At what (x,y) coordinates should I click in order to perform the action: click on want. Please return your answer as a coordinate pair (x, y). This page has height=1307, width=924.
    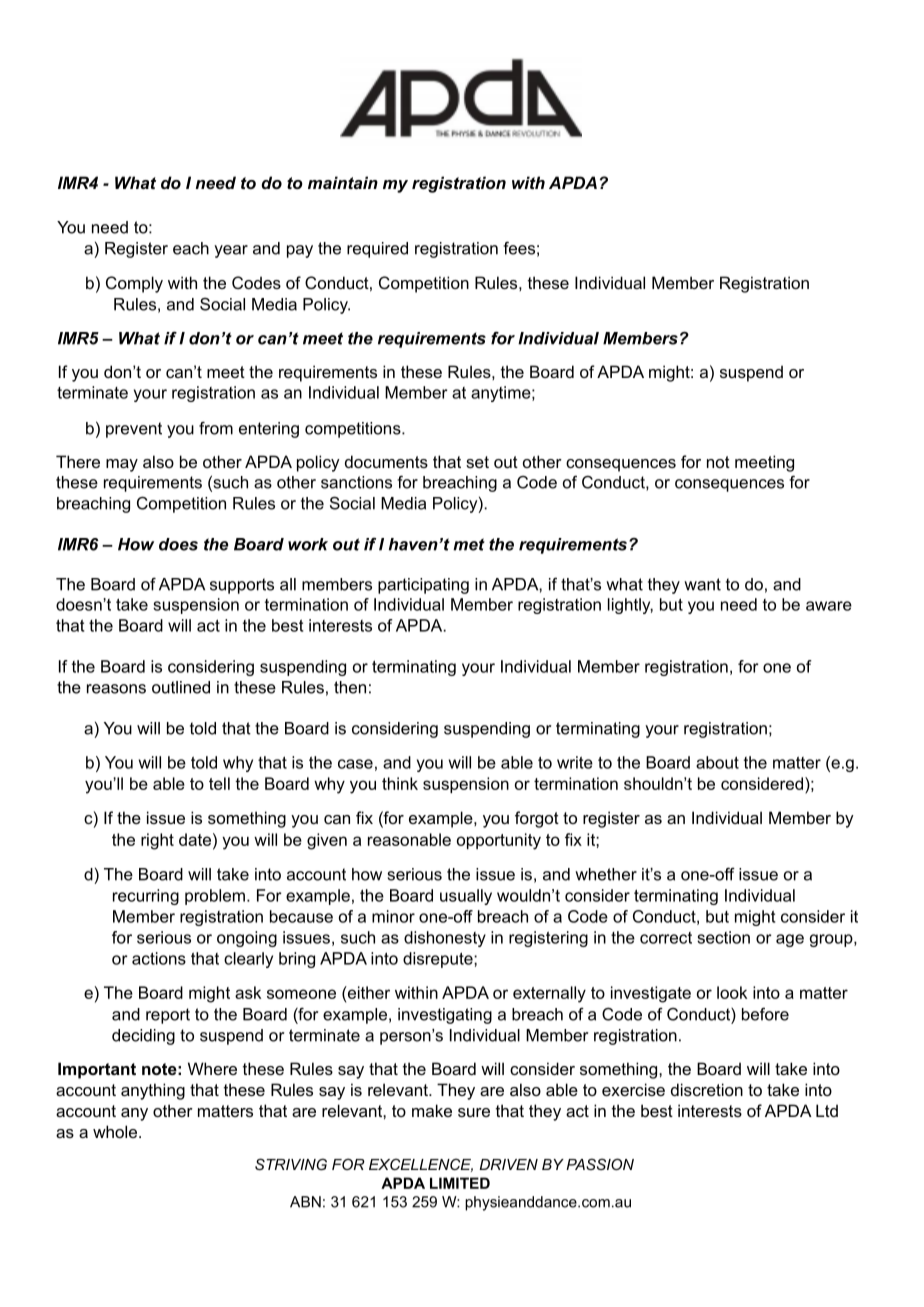
    Looking at the image, I should click on (702, 584).
